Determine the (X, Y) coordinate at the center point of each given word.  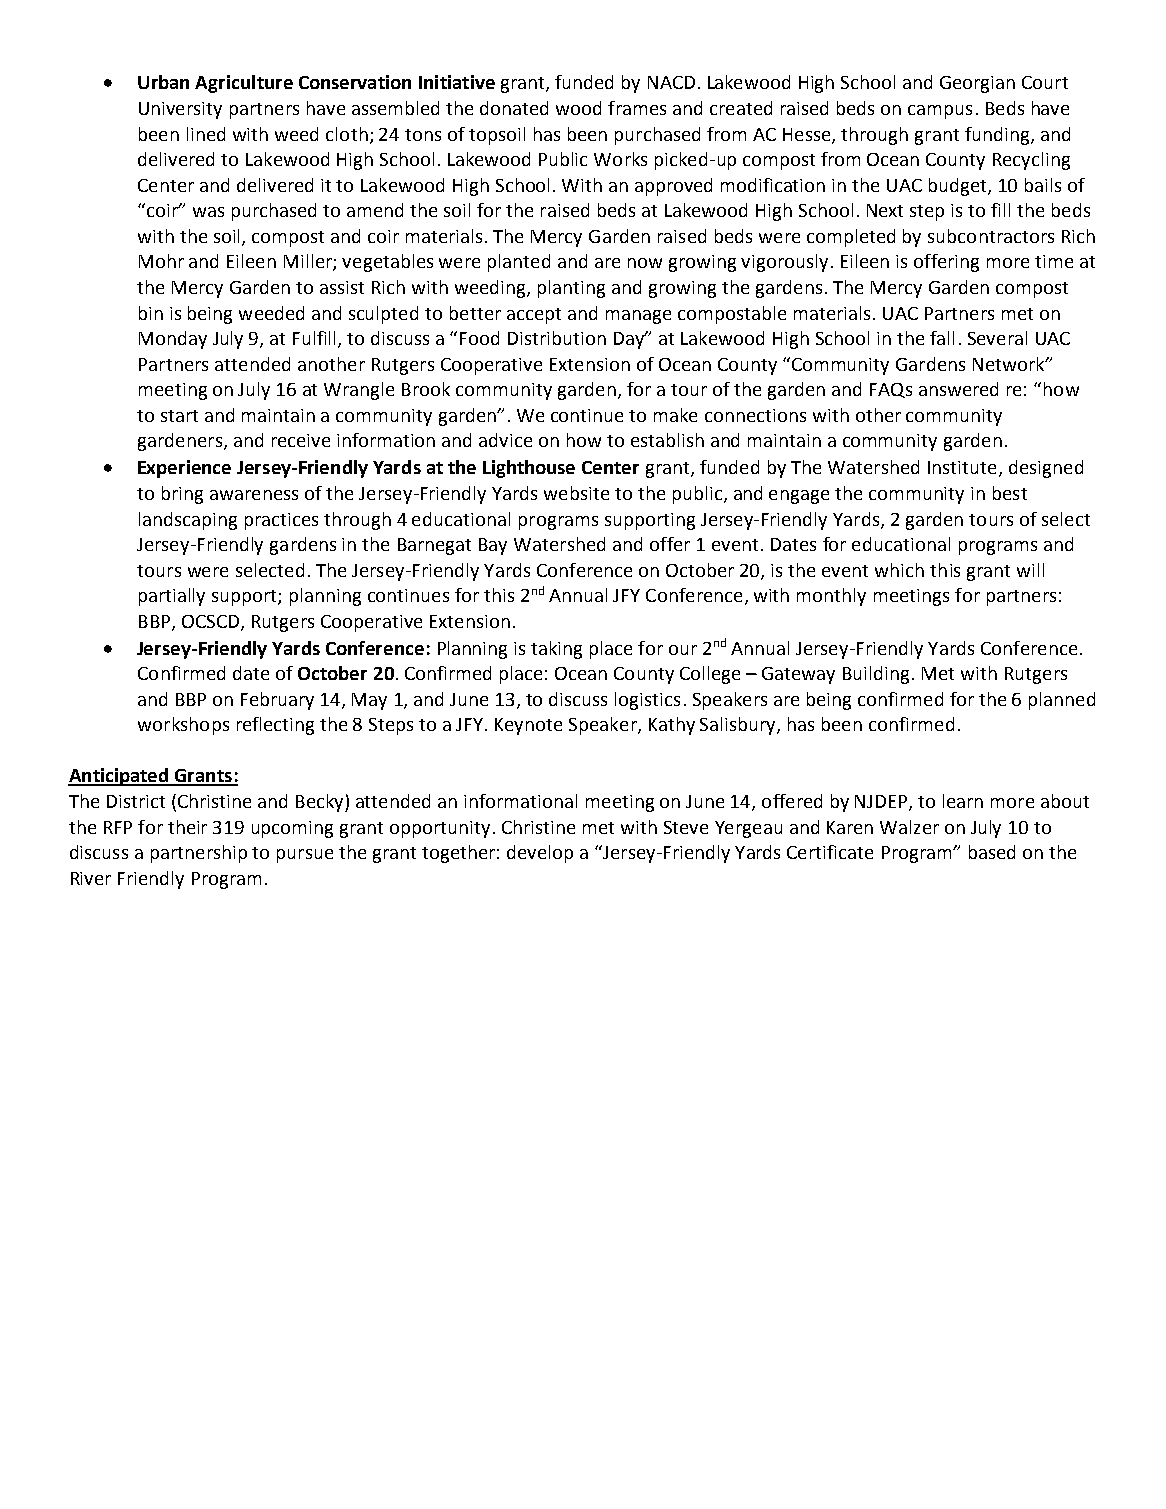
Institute (962, 467)
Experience (184, 469)
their (187, 827)
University (180, 110)
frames (637, 108)
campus (940, 112)
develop (540, 854)
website (576, 493)
